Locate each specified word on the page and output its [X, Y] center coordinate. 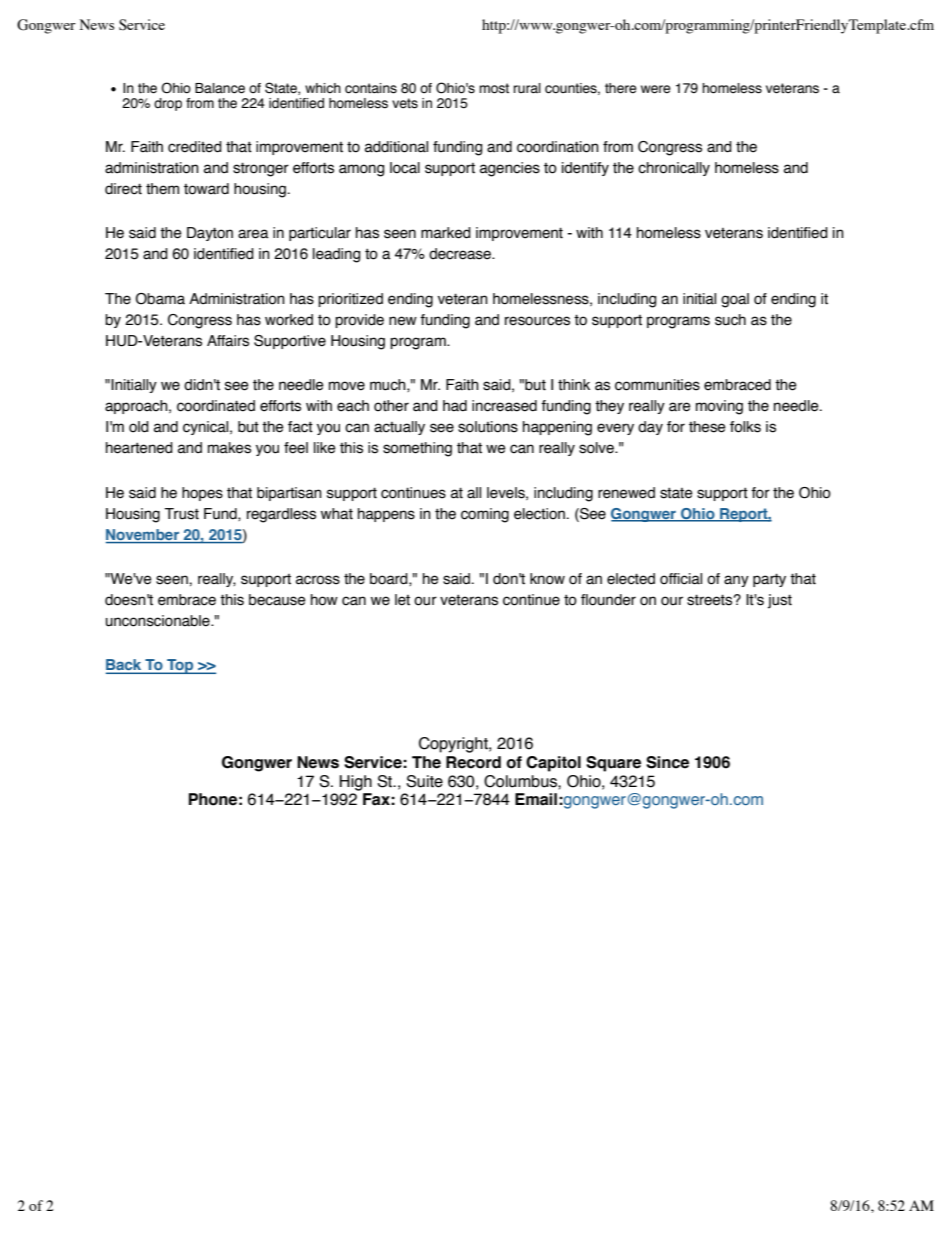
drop [168, 104]
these [707, 427]
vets [405, 103]
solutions [488, 427]
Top [180, 666]
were [656, 89]
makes [229, 448]
